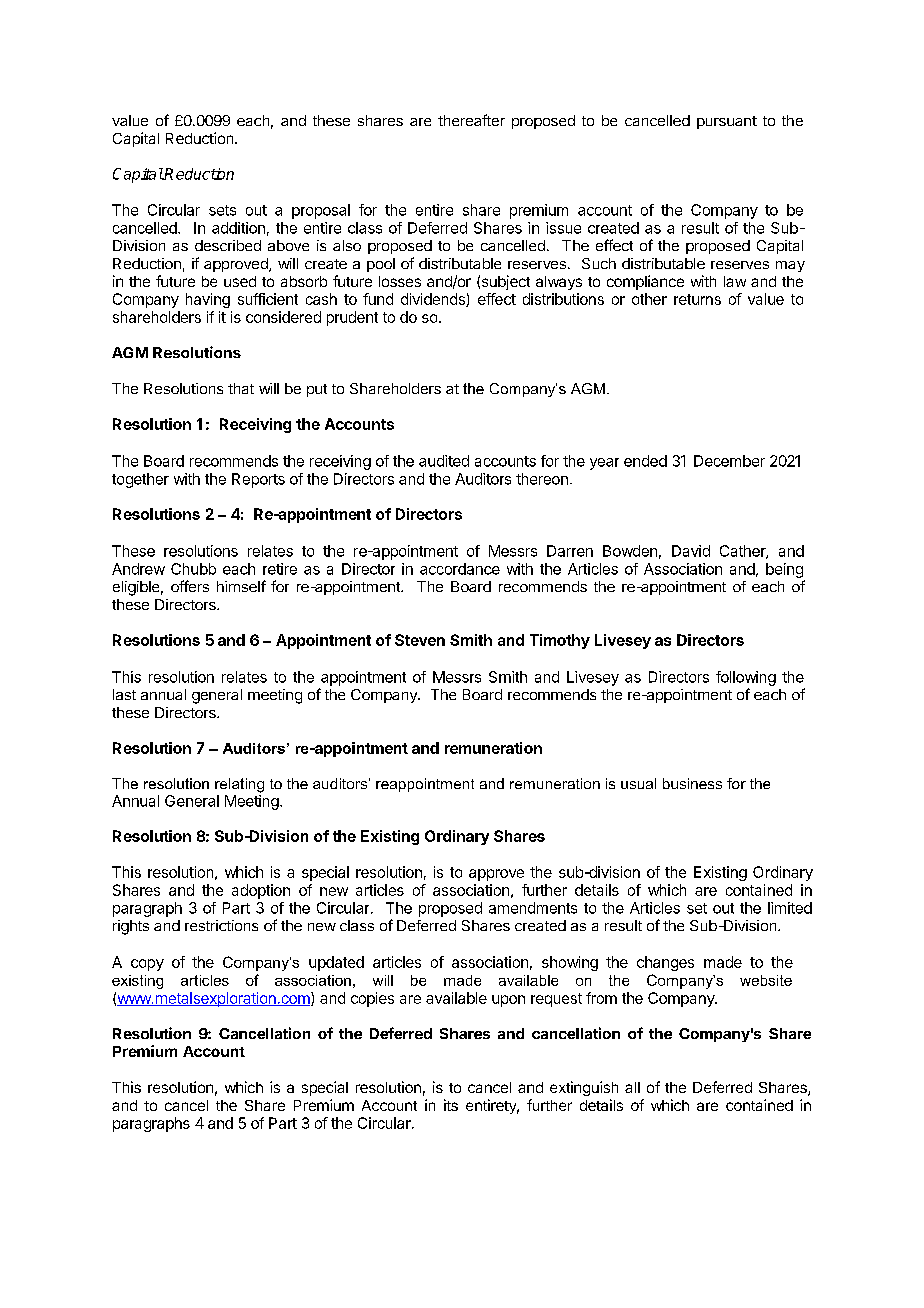 The height and width of the page is (1308, 924). I want to click on all, so click(632, 1087).
